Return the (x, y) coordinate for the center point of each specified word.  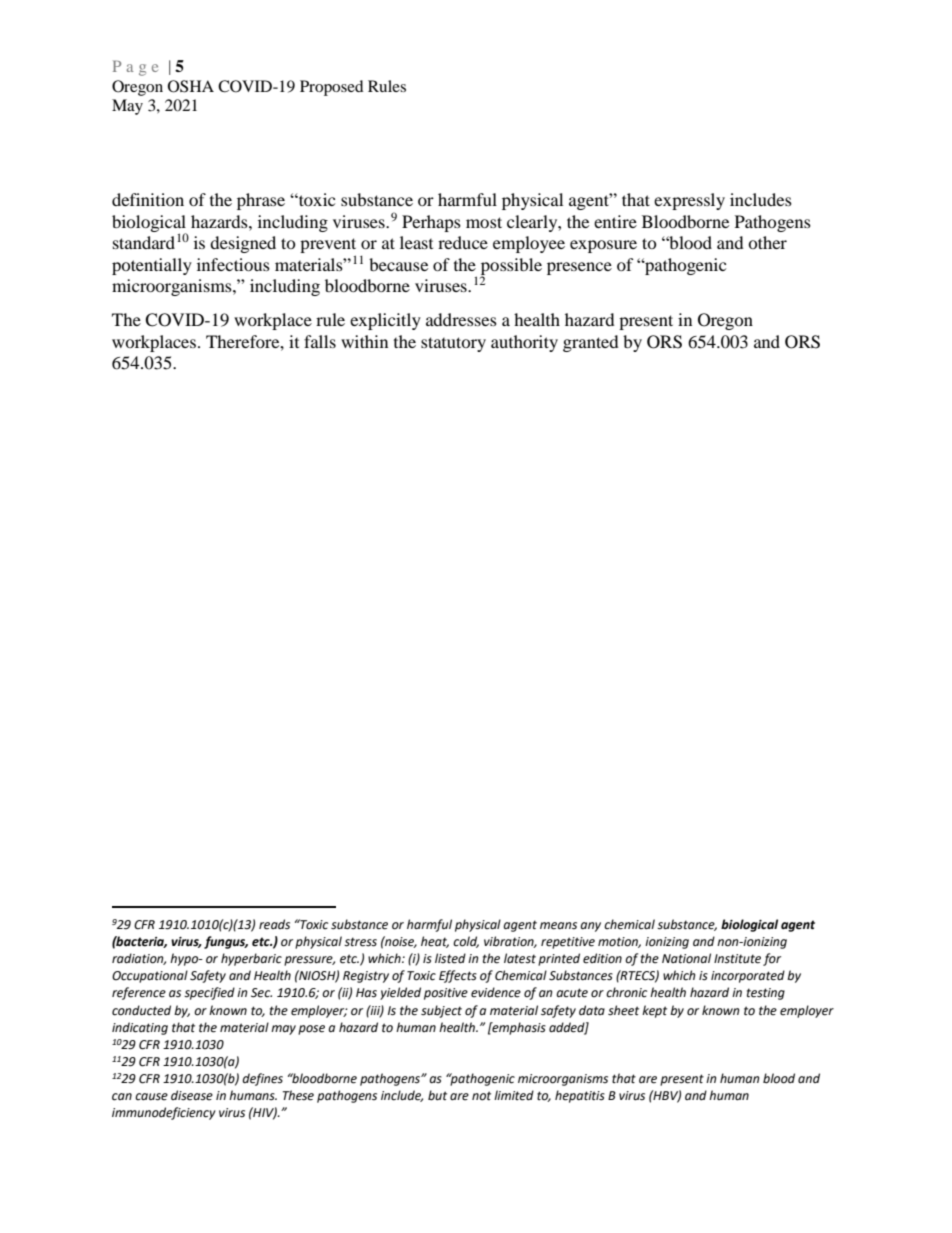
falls (320, 341)
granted (591, 343)
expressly (689, 201)
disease (192, 1095)
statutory (453, 344)
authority (524, 343)
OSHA (191, 86)
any (590, 927)
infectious (233, 264)
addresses (461, 319)
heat (435, 942)
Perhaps (431, 223)
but (437, 1095)
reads (274, 924)
